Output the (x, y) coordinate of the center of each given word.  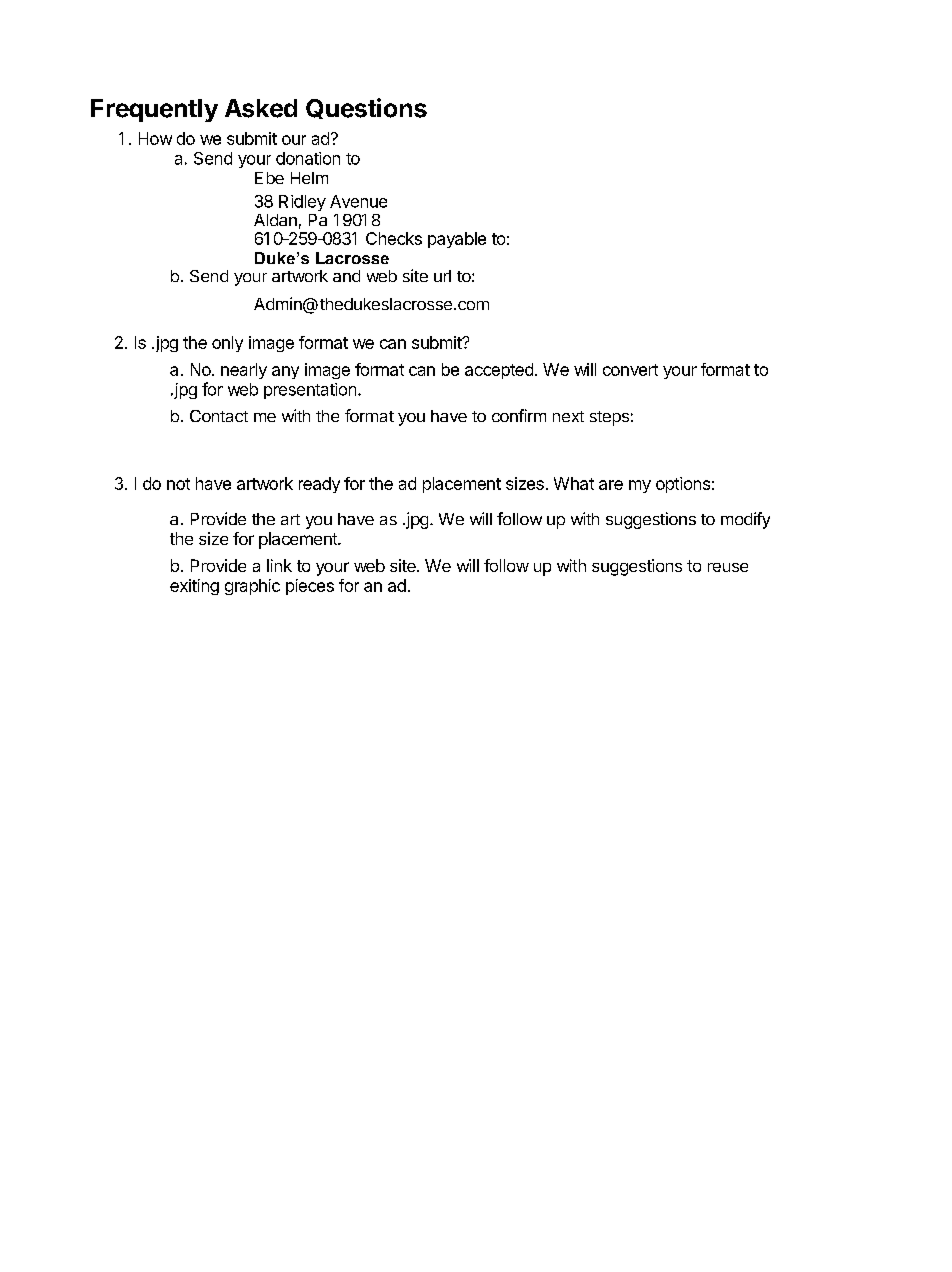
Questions (366, 108)
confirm (519, 415)
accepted (499, 371)
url (442, 276)
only (227, 344)
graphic (252, 587)
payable (457, 240)
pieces (310, 587)
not (178, 484)
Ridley (302, 203)
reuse (728, 567)
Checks (394, 238)
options (683, 485)
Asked (261, 108)
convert (630, 370)
